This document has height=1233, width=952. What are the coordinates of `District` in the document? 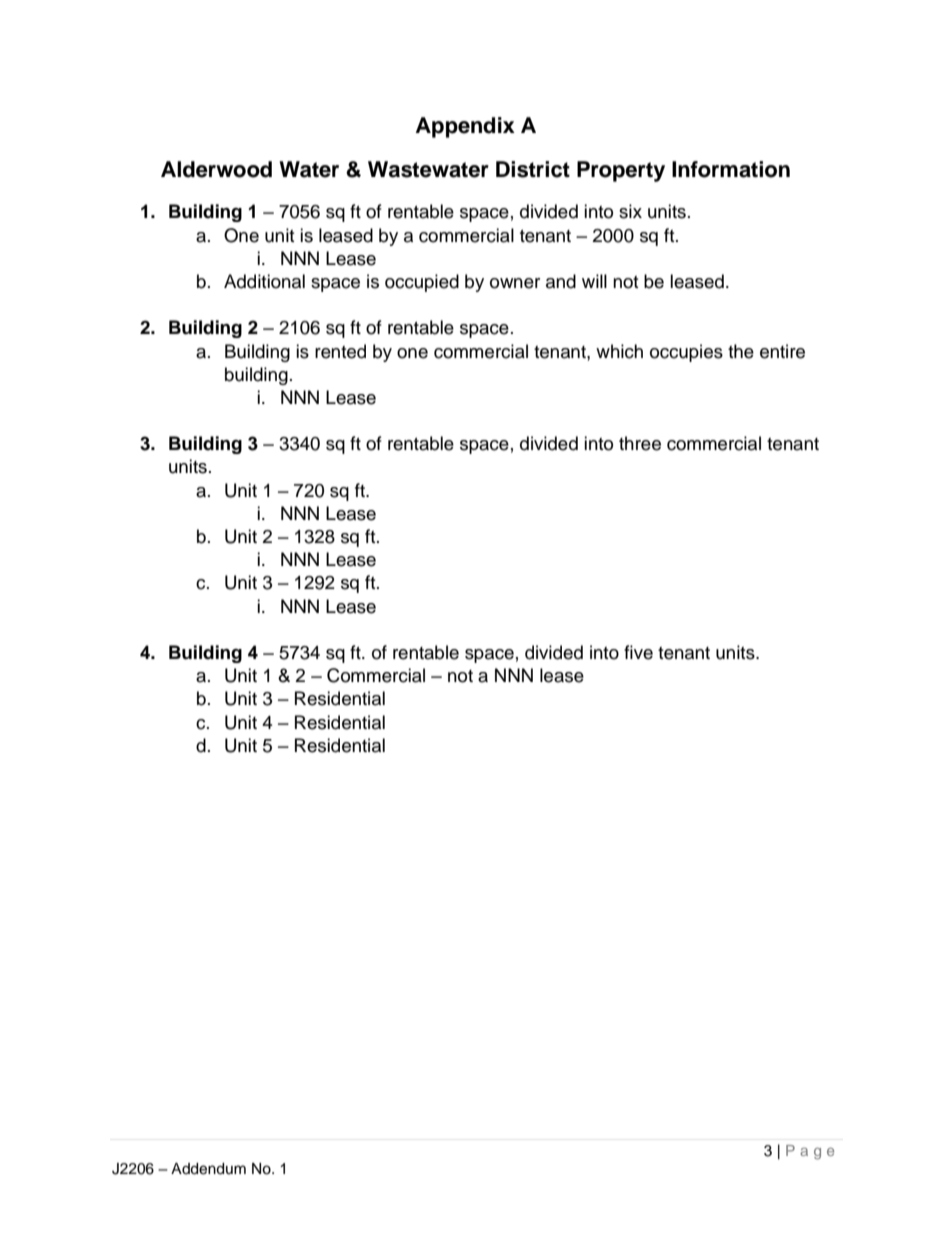 It's located at (533, 169).
